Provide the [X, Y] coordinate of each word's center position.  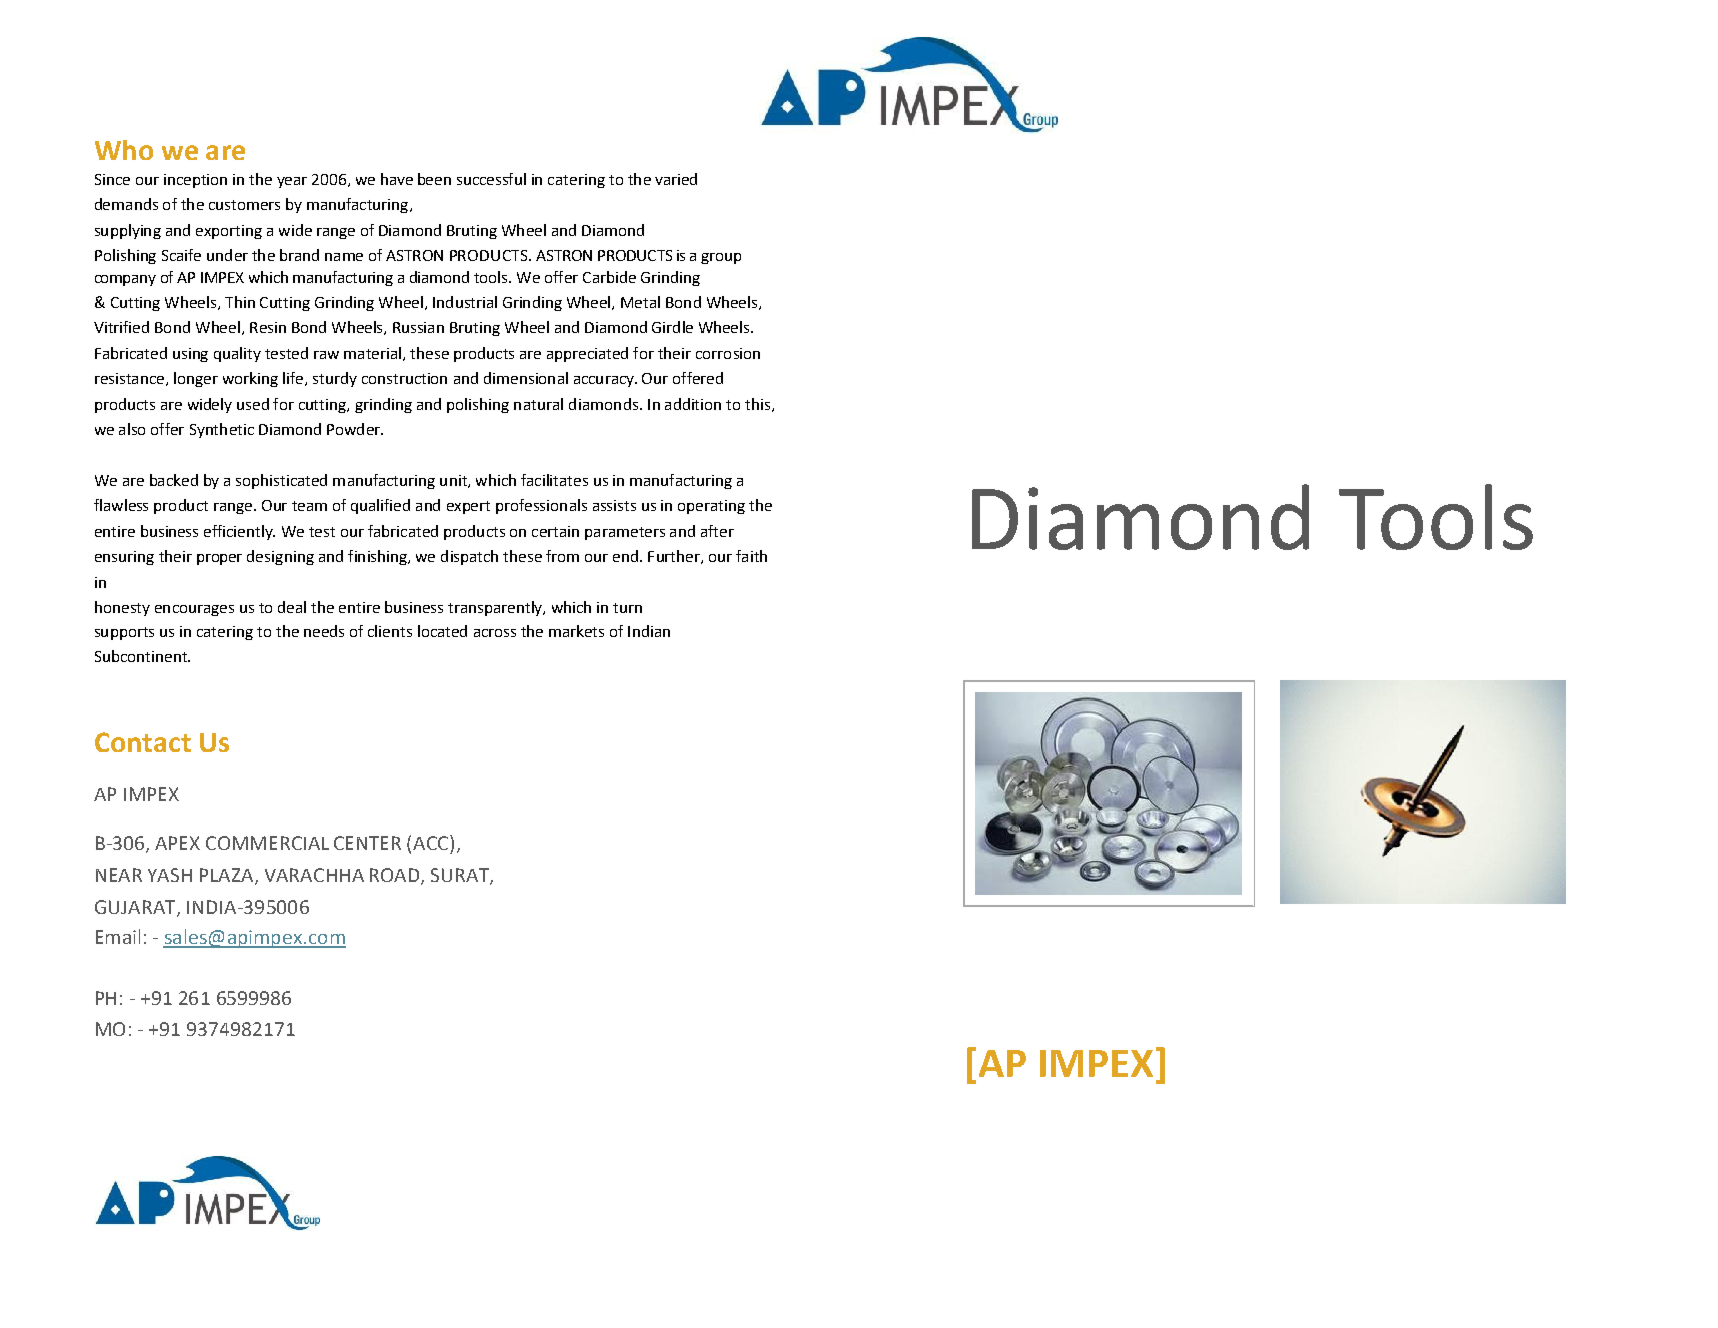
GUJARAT [136, 908]
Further [675, 557]
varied [676, 179]
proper [219, 559]
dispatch [469, 557]
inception [195, 181]
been [434, 179]
